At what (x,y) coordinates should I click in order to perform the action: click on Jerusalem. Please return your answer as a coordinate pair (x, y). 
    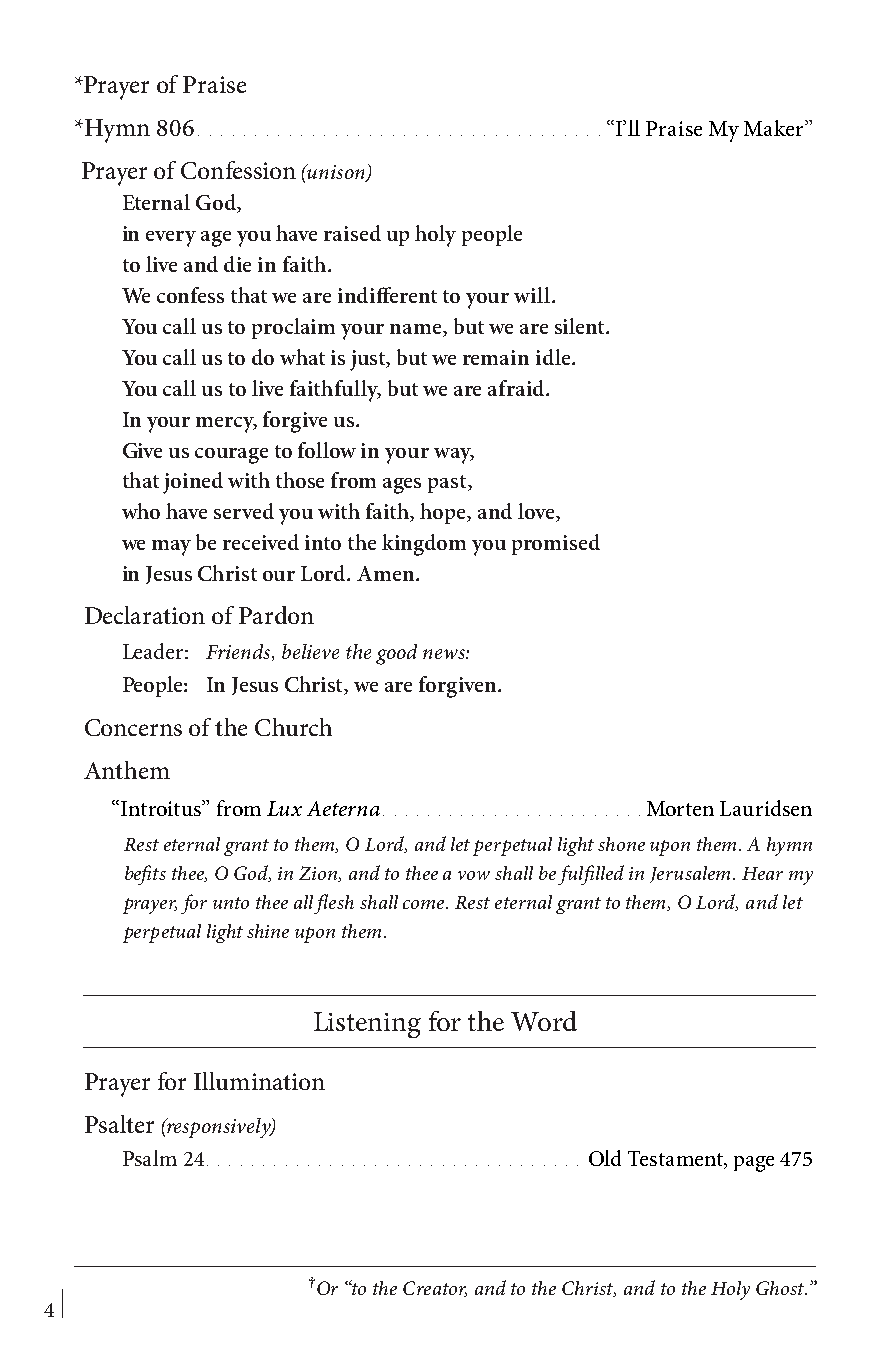
    Looking at the image, I should click on (692, 874).
